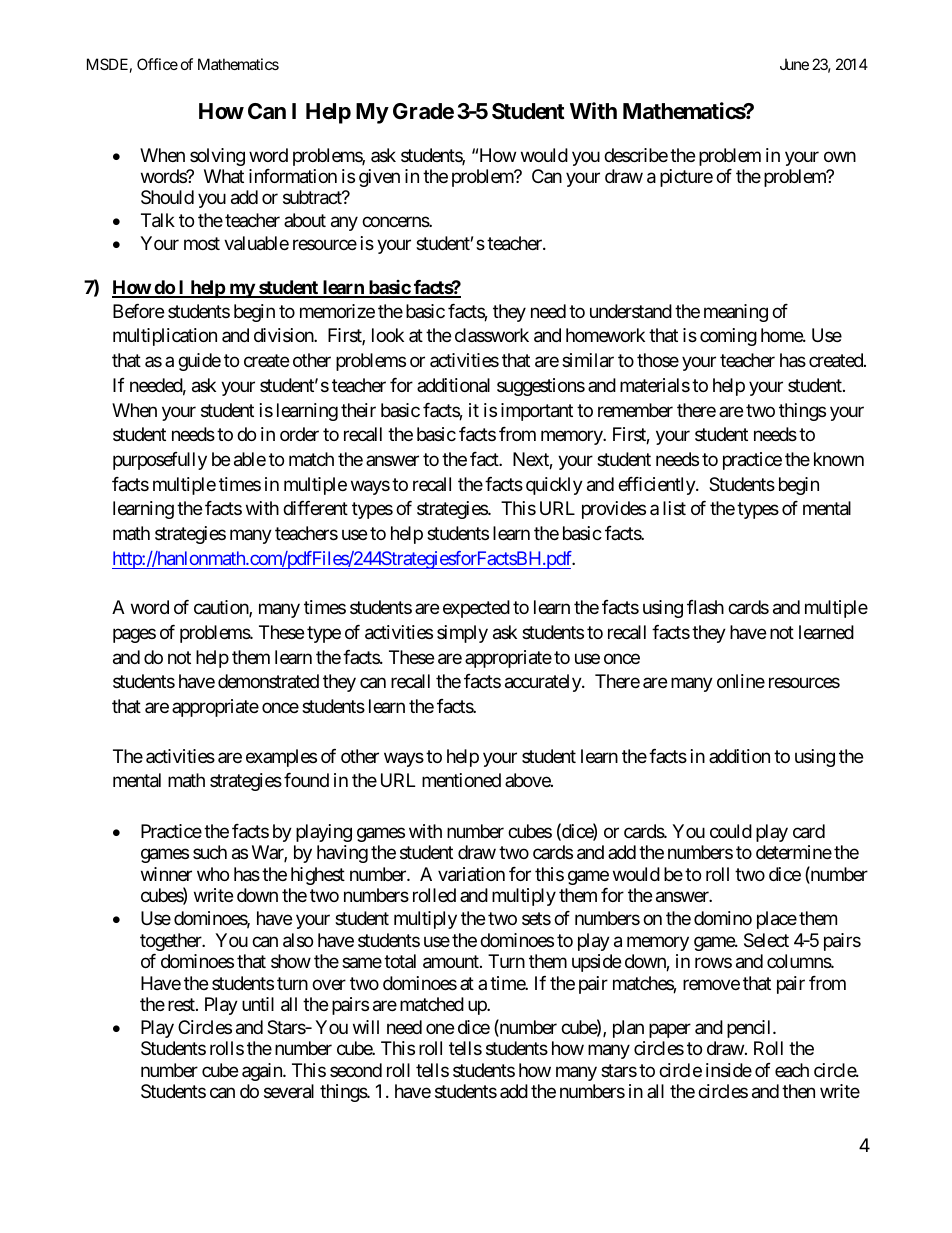 Image resolution: width=952 pixels, height=1233 pixels. I want to click on classwork, so click(492, 335).
